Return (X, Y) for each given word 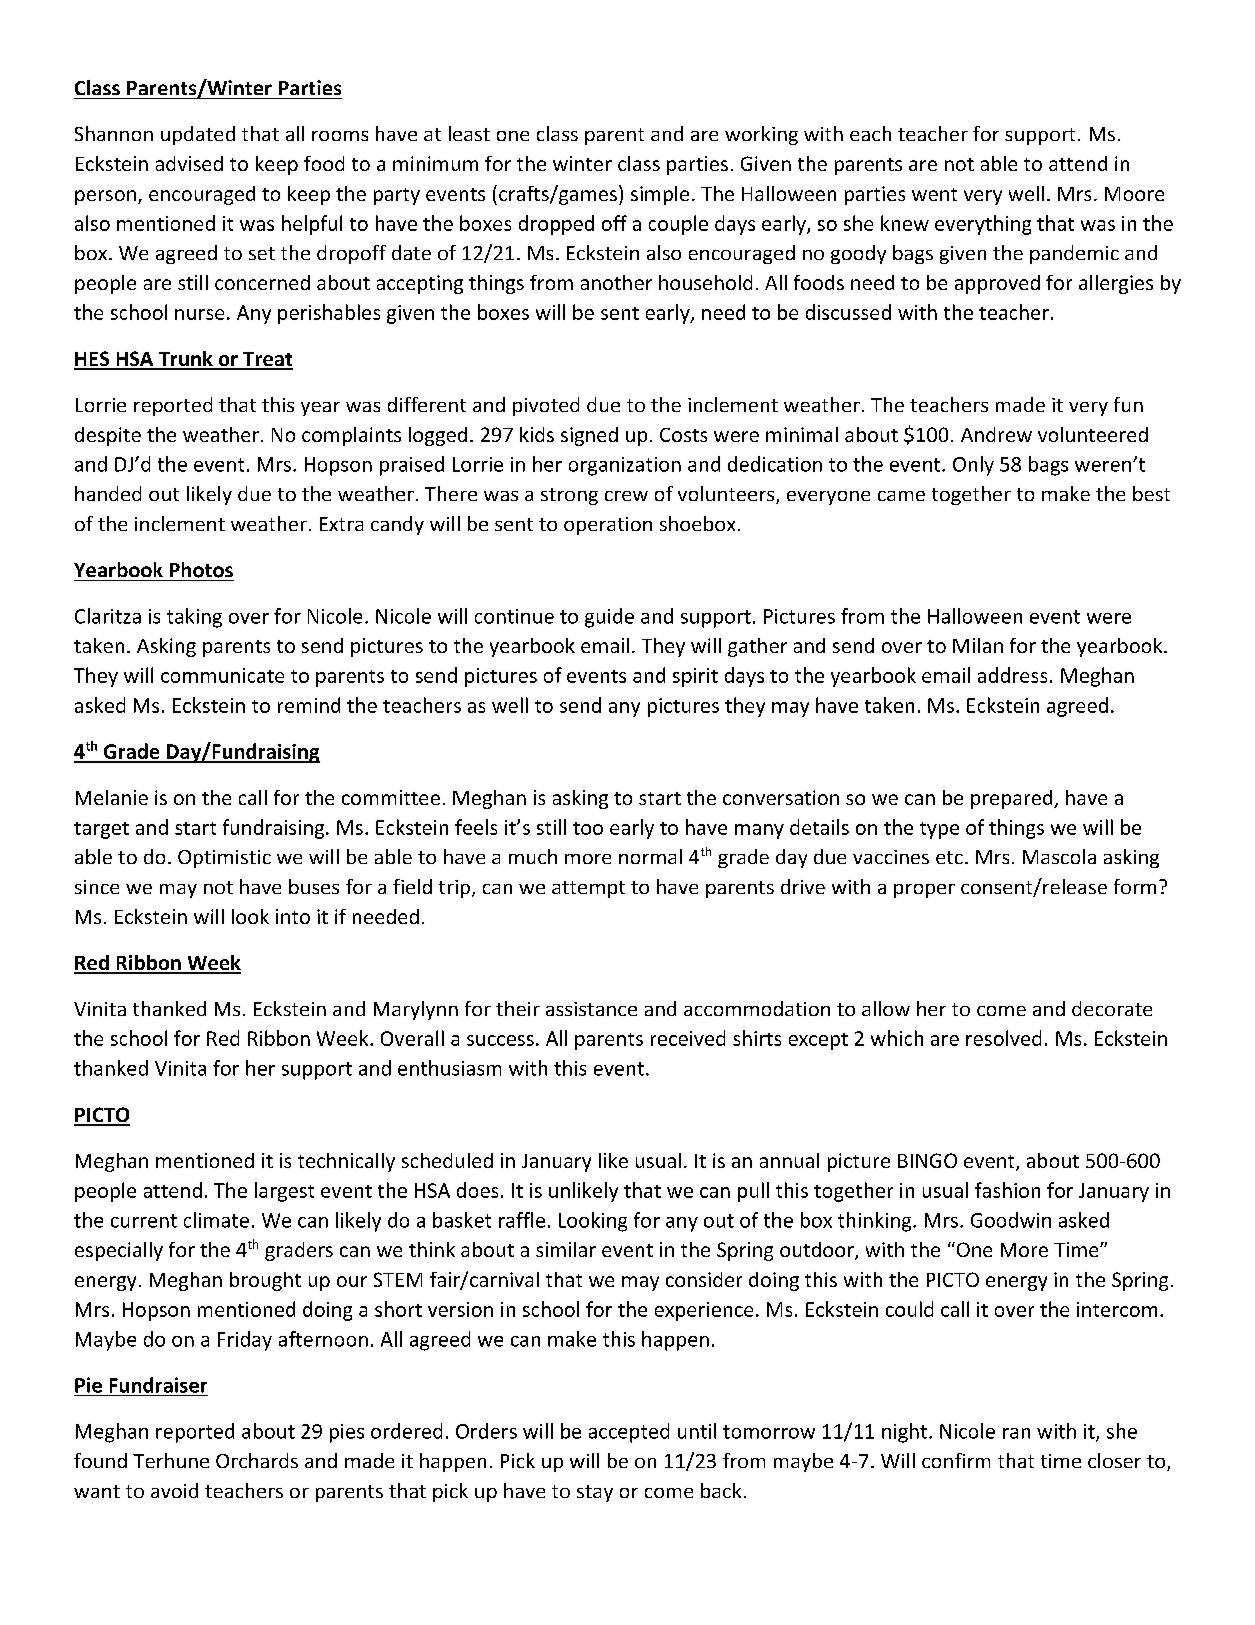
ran (1016, 1433)
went (934, 194)
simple (660, 195)
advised (189, 163)
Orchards (257, 1460)
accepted (629, 1433)
